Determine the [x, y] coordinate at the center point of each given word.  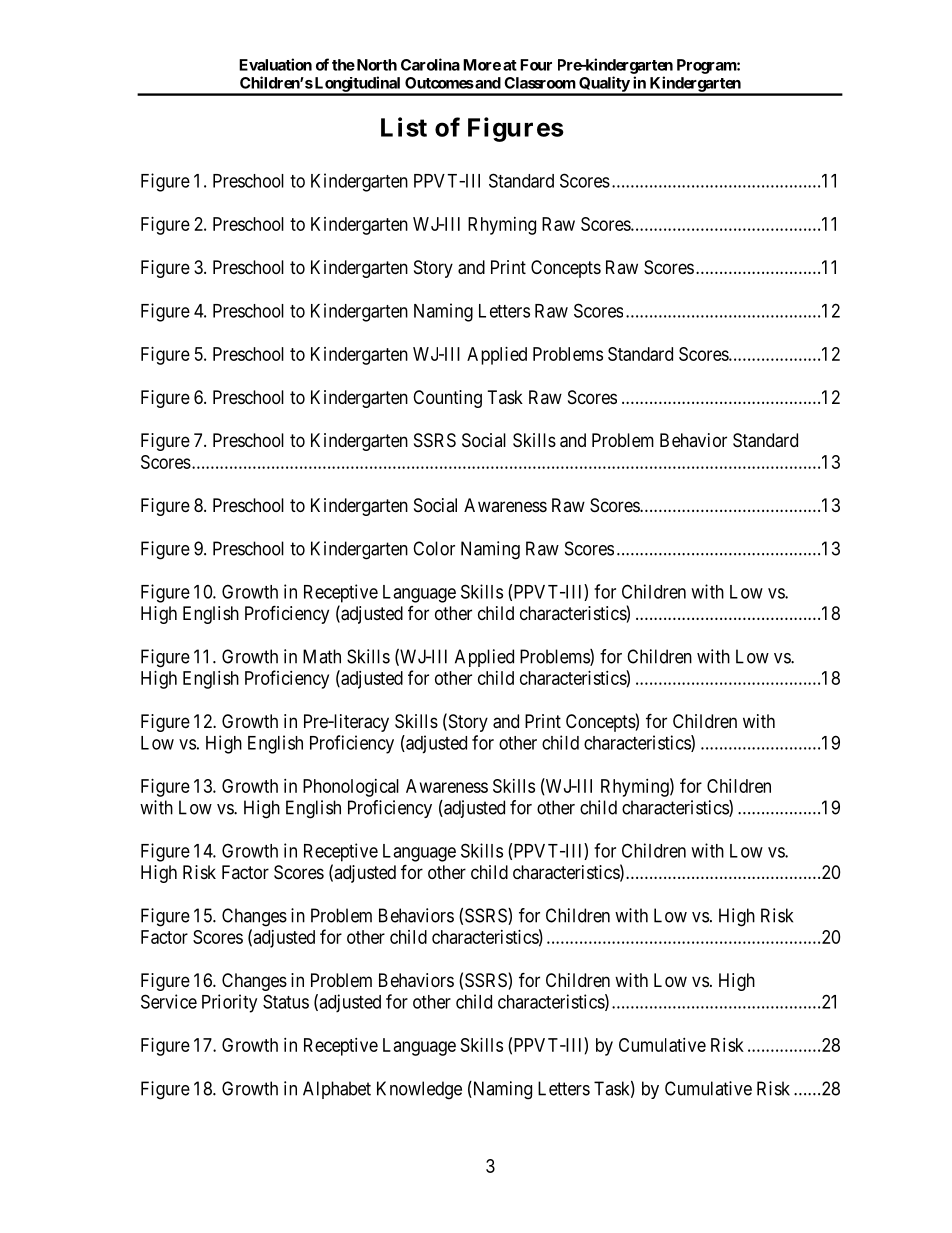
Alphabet [337, 1090]
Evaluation [275, 64]
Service [169, 1001]
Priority [229, 1003]
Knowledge [419, 1090]
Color [434, 548]
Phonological [351, 788]
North [375, 65]
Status [286, 1001]
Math [322, 656]
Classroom [540, 83]
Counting [447, 399]
